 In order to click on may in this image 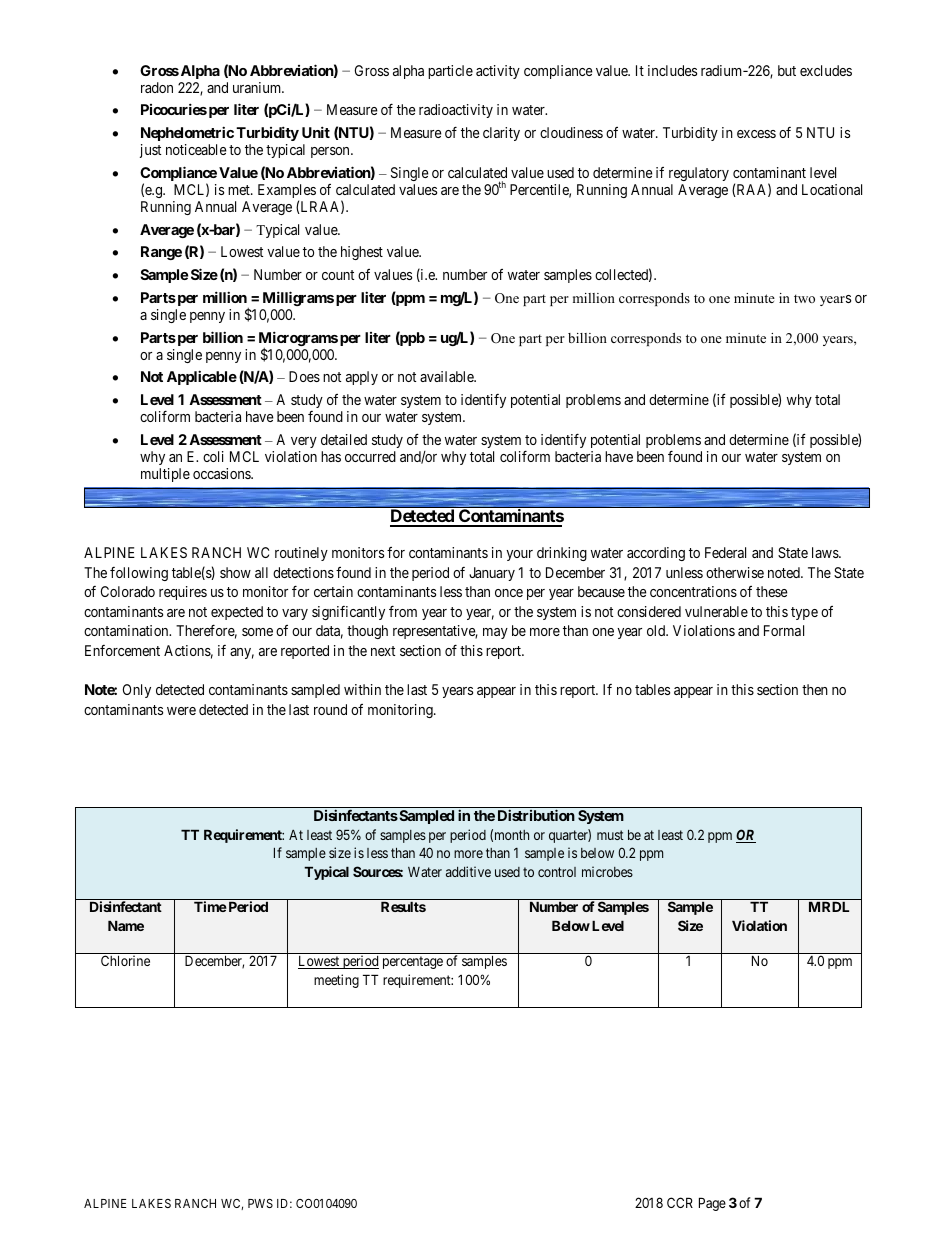, I will do `click(495, 633)`.
